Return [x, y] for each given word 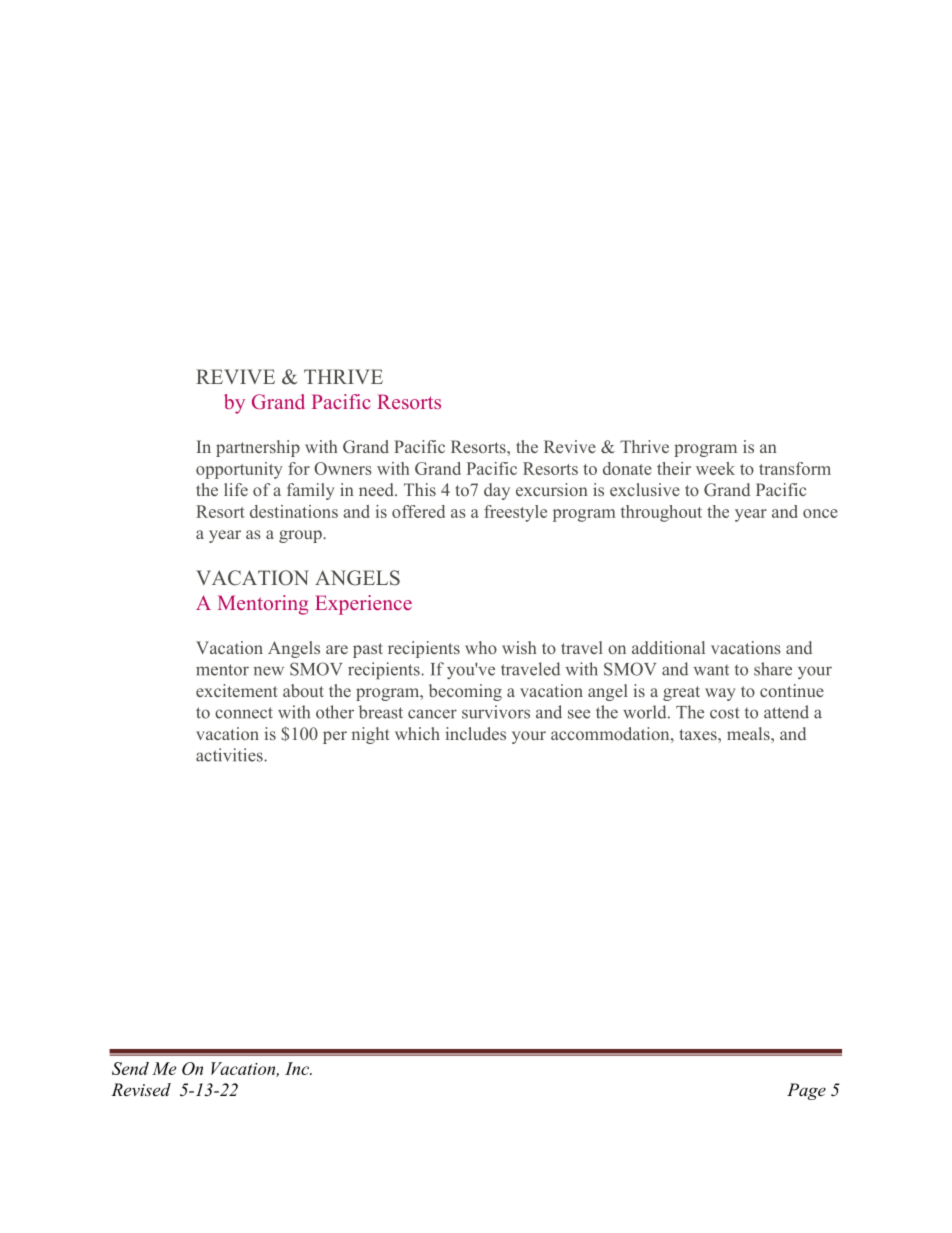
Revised [141, 1089]
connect [244, 713]
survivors [496, 712]
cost [724, 713]
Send [130, 1068]
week [715, 468]
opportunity [239, 470]
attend [786, 712]
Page [806, 1091]
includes [475, 733]
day [497, 491]
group [301, 536]
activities [230, 755]
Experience [363, 605]
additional [668, 647]
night [371, 735]
